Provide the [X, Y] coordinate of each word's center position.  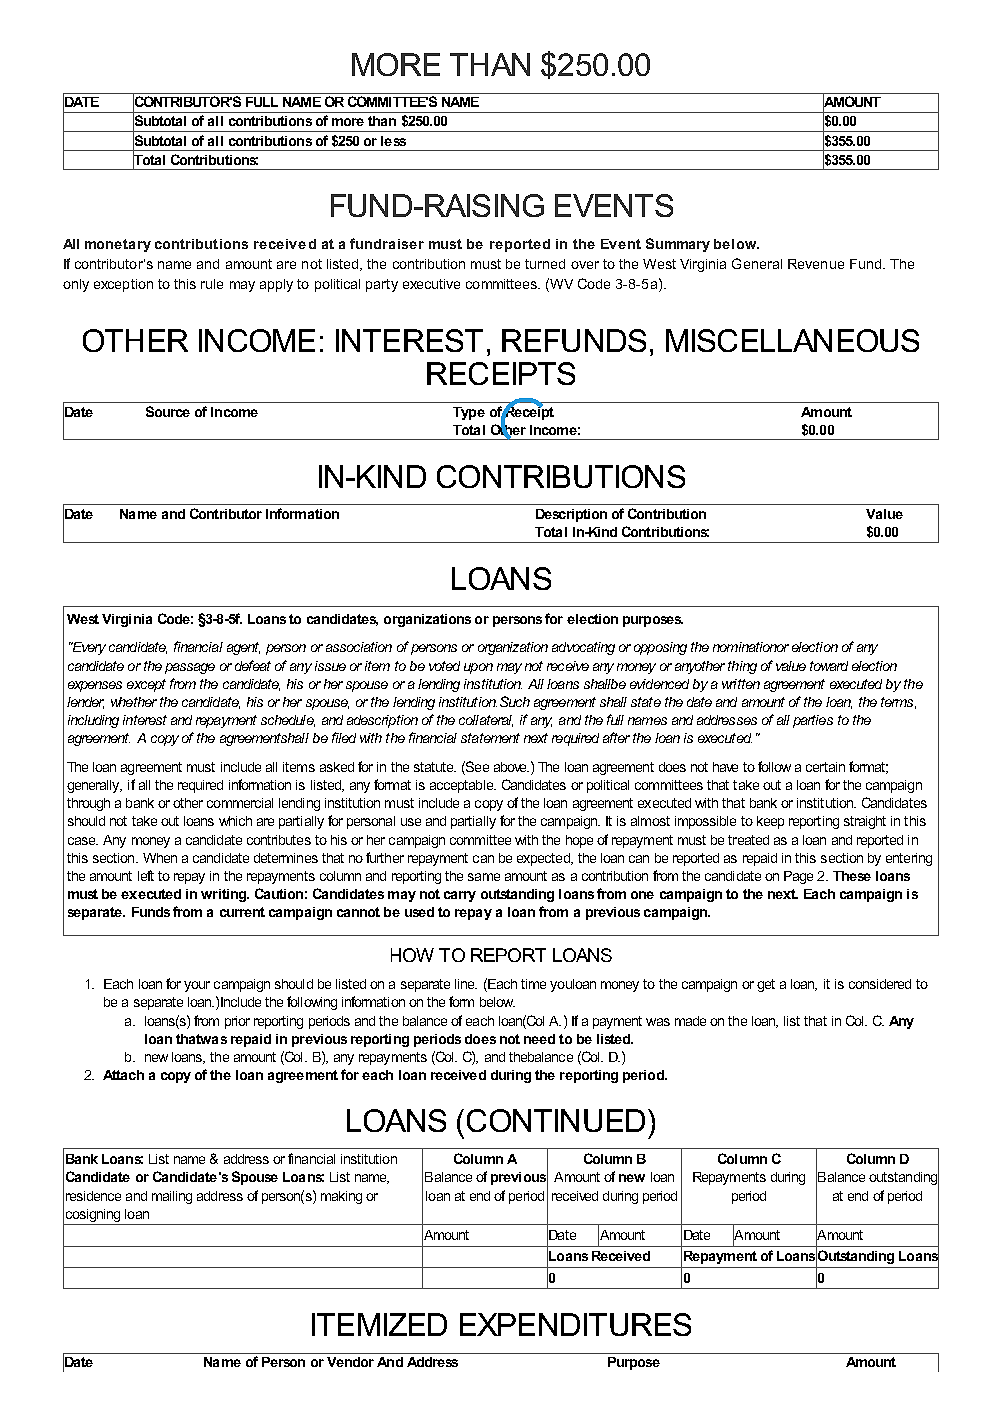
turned [545, 264]
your [197, 986]
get [766, 985]
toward [829, 666]
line [466, 984]
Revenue [816, 264]
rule [212, 284]
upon [478, 668]
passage [190, 668]
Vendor [350, 1362]
